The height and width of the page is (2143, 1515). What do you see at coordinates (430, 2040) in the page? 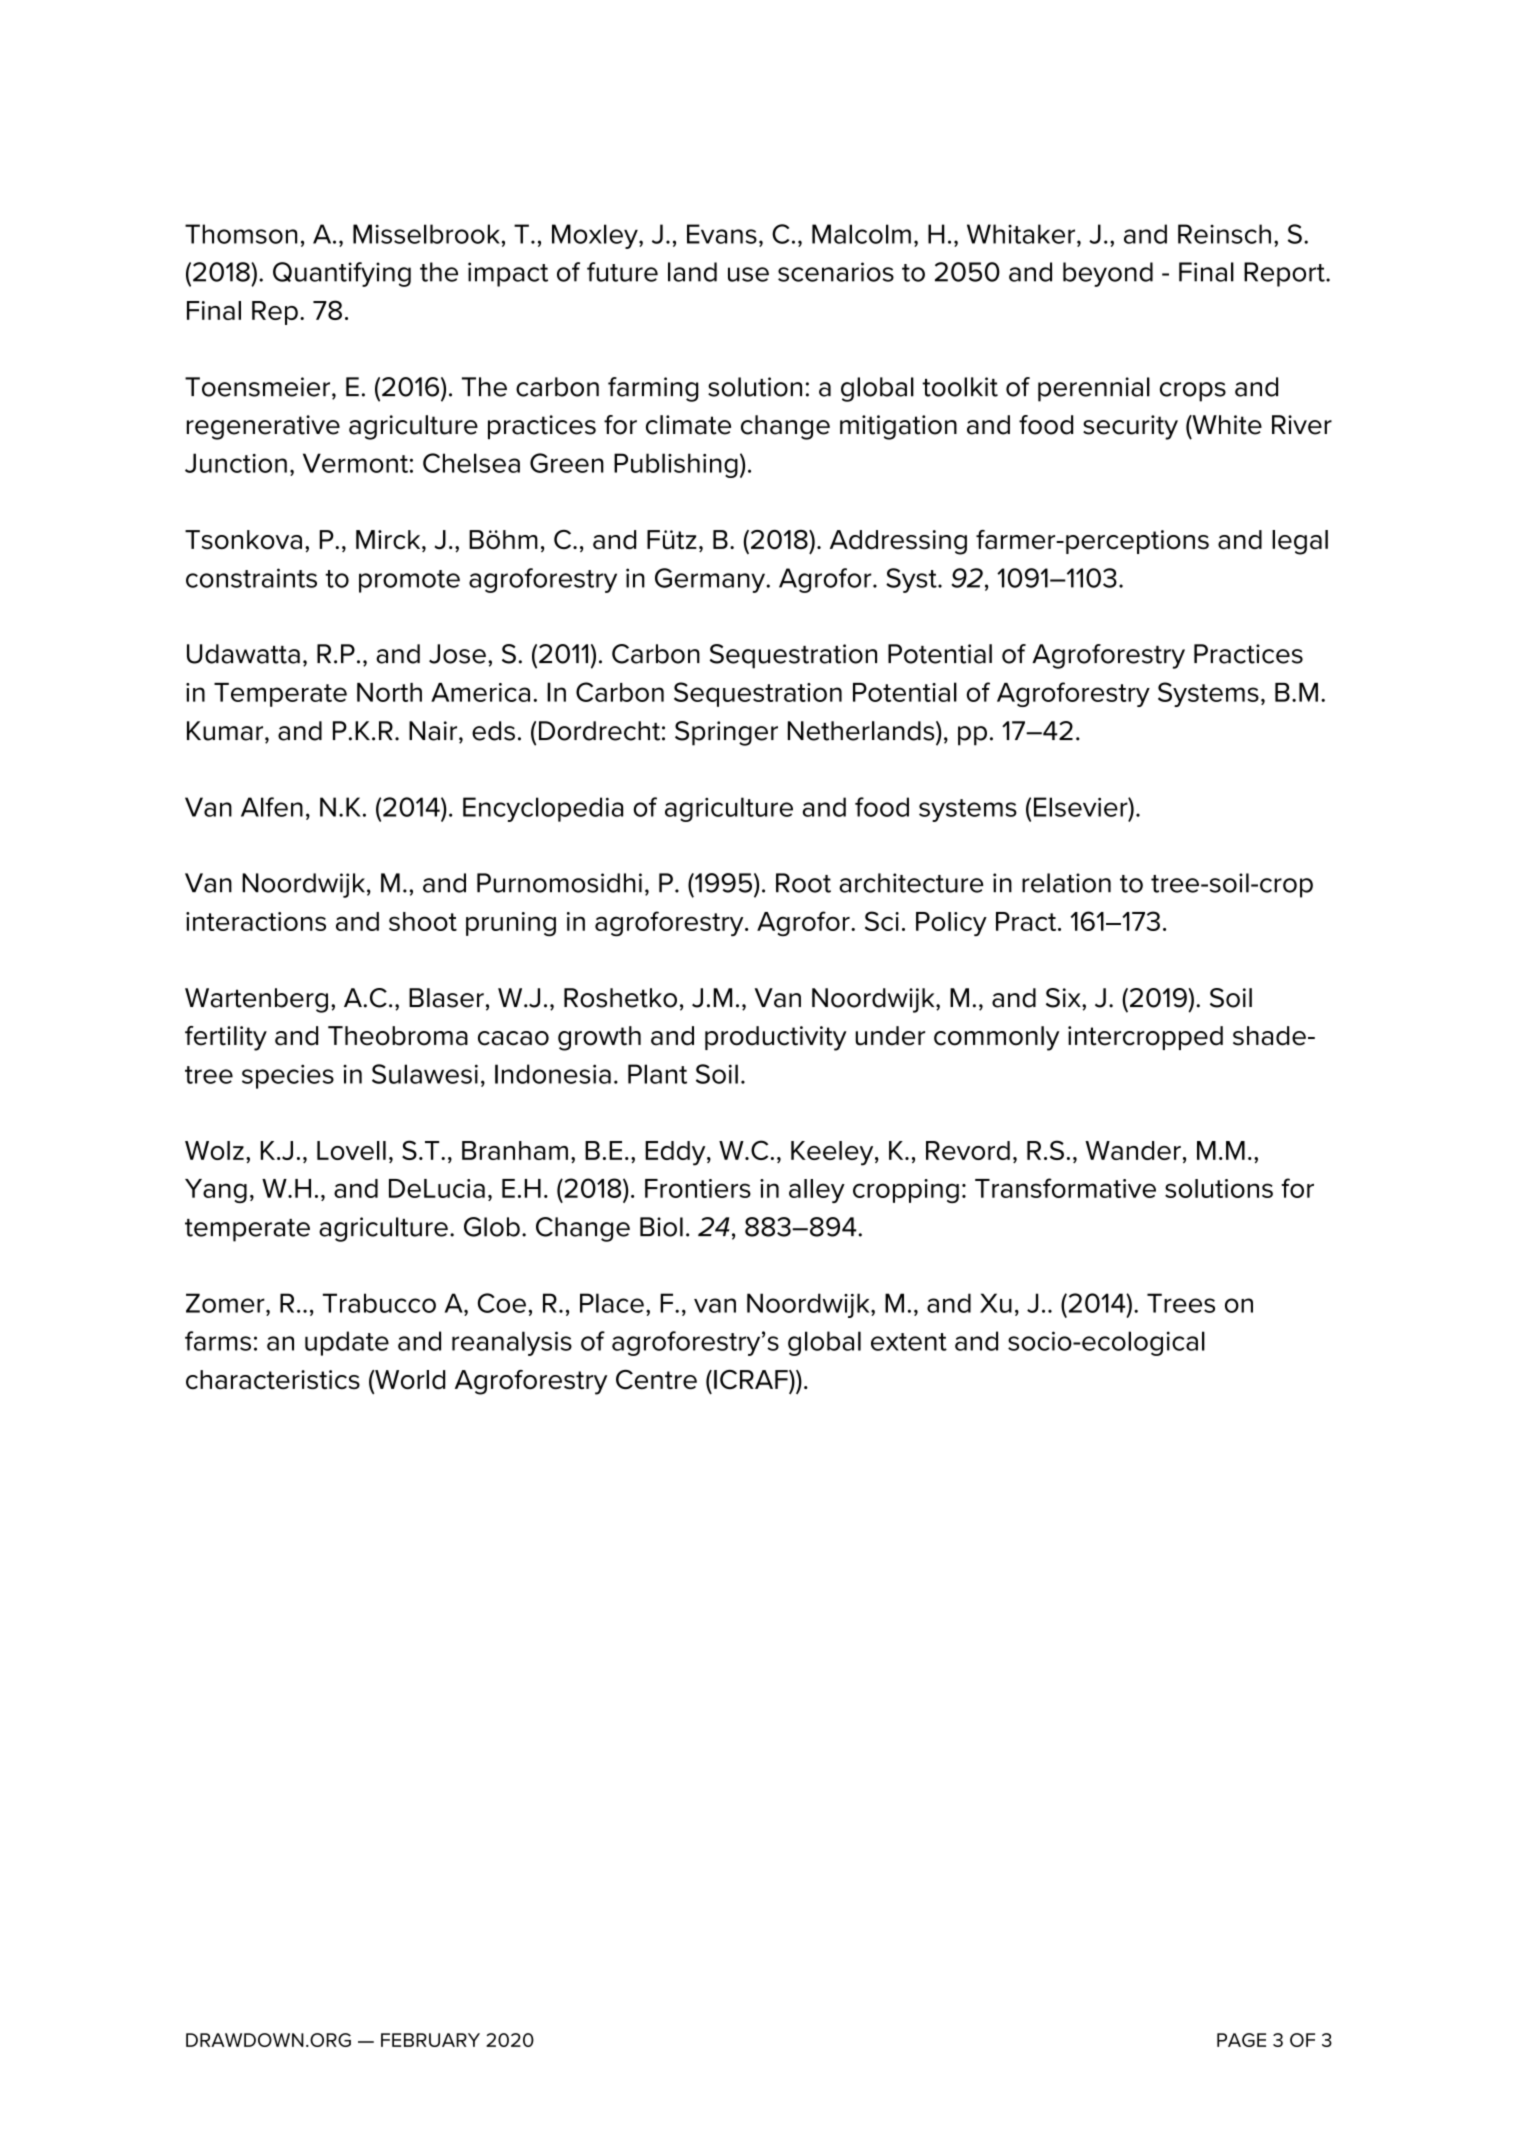
I see `FEBRUARY` at bounding box center [430, 2040].
